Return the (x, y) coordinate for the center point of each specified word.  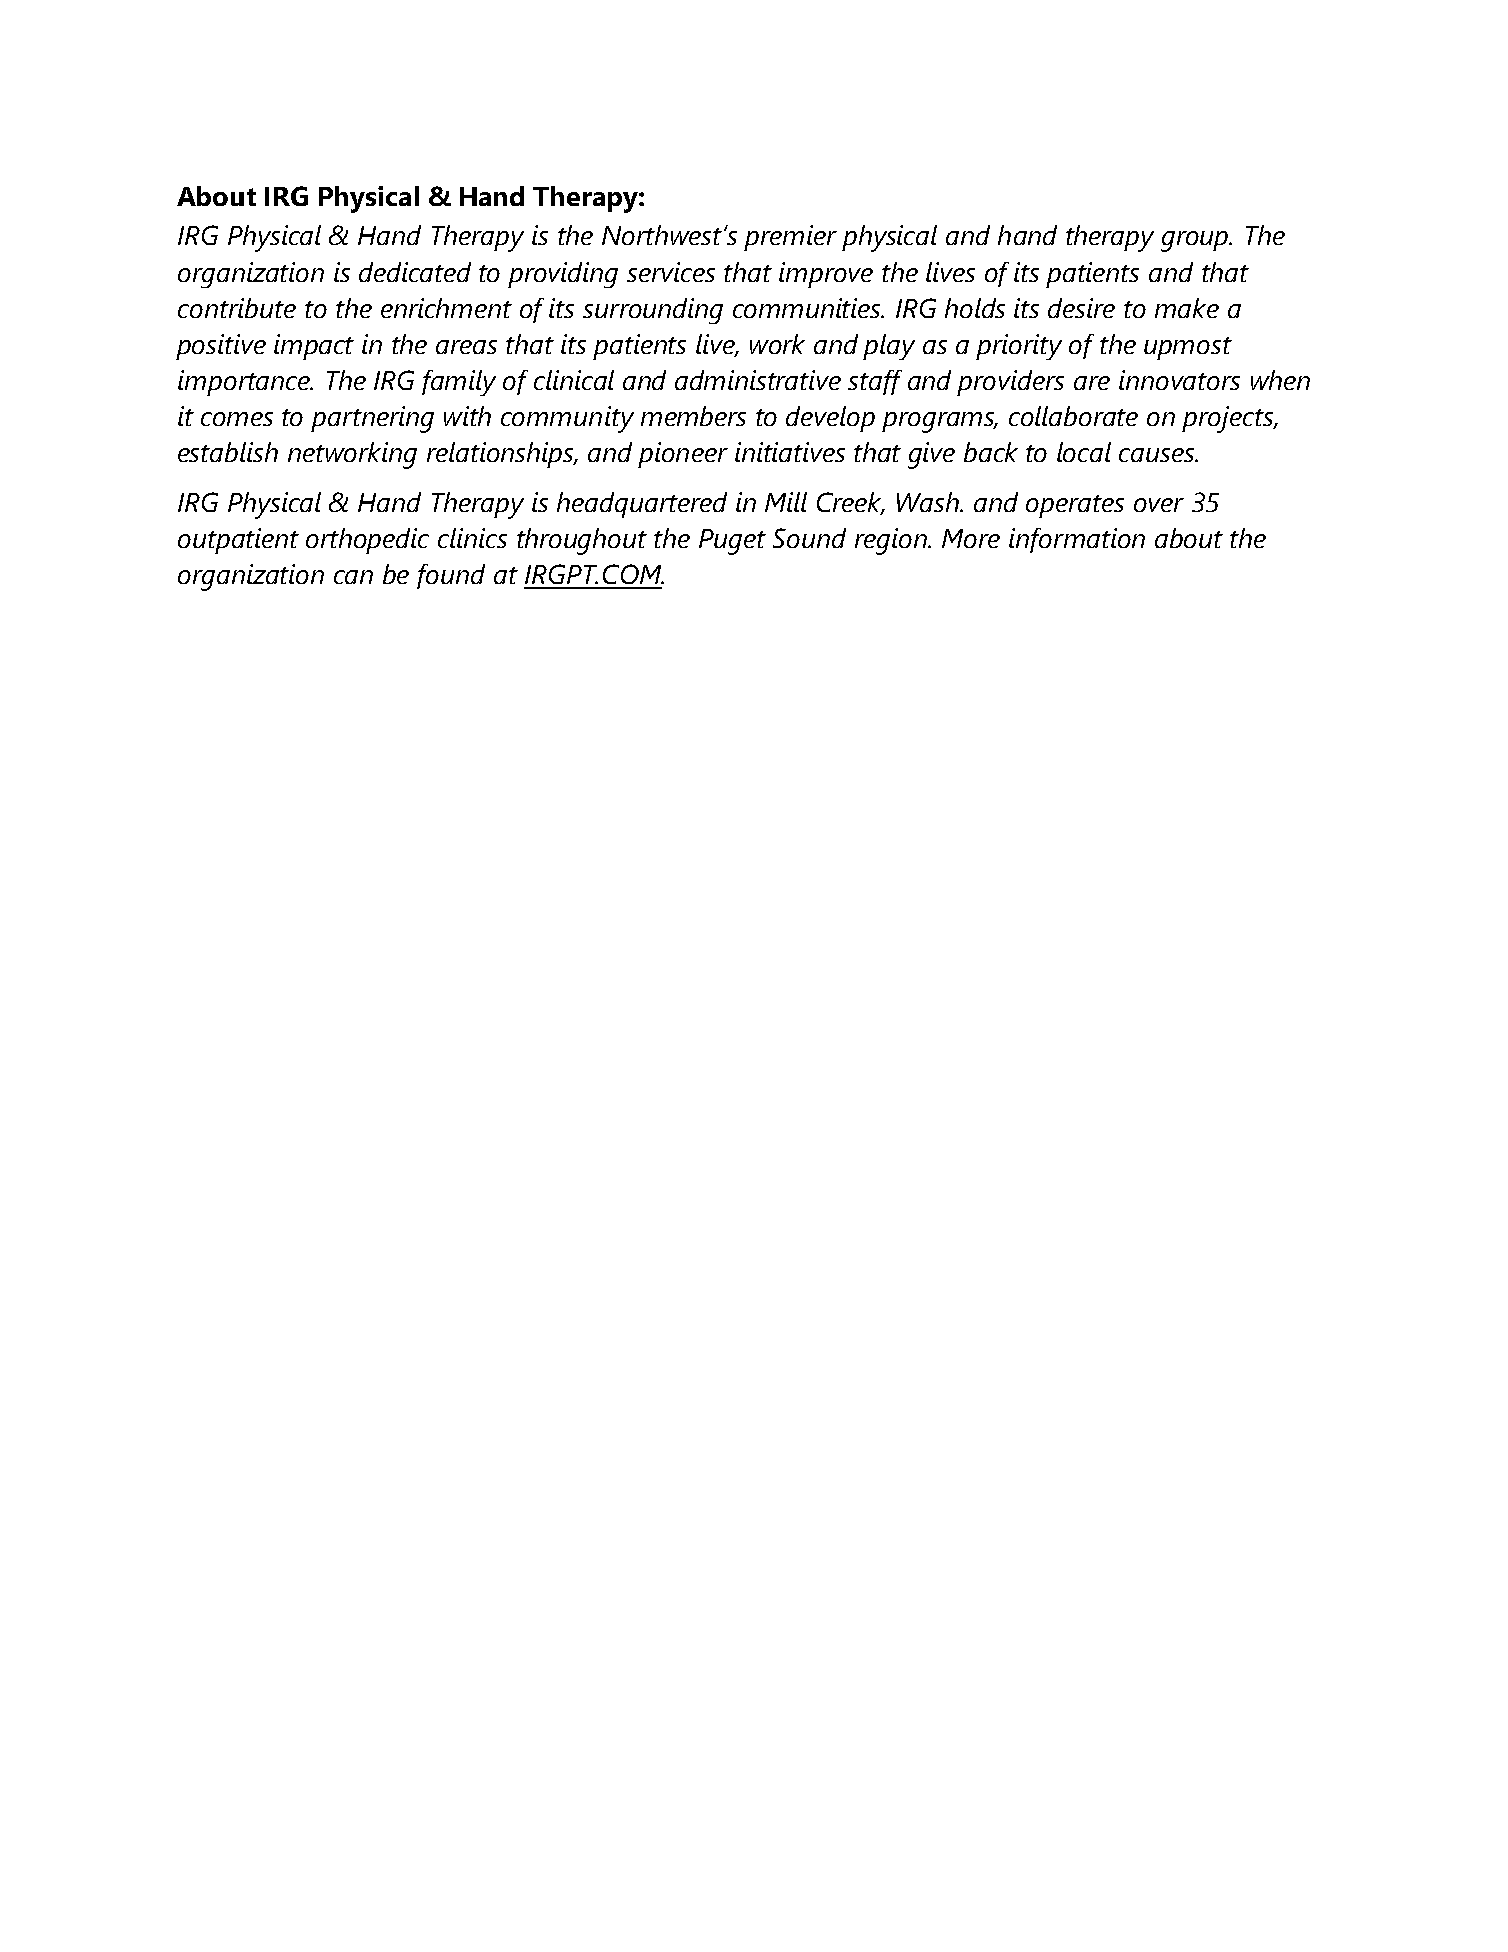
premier (790, 238)
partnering (372, 419)
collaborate (1073, 416)
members (693, 416)
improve (826, 275)
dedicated (415, 272)
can (353, 577)
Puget (732, 542)
